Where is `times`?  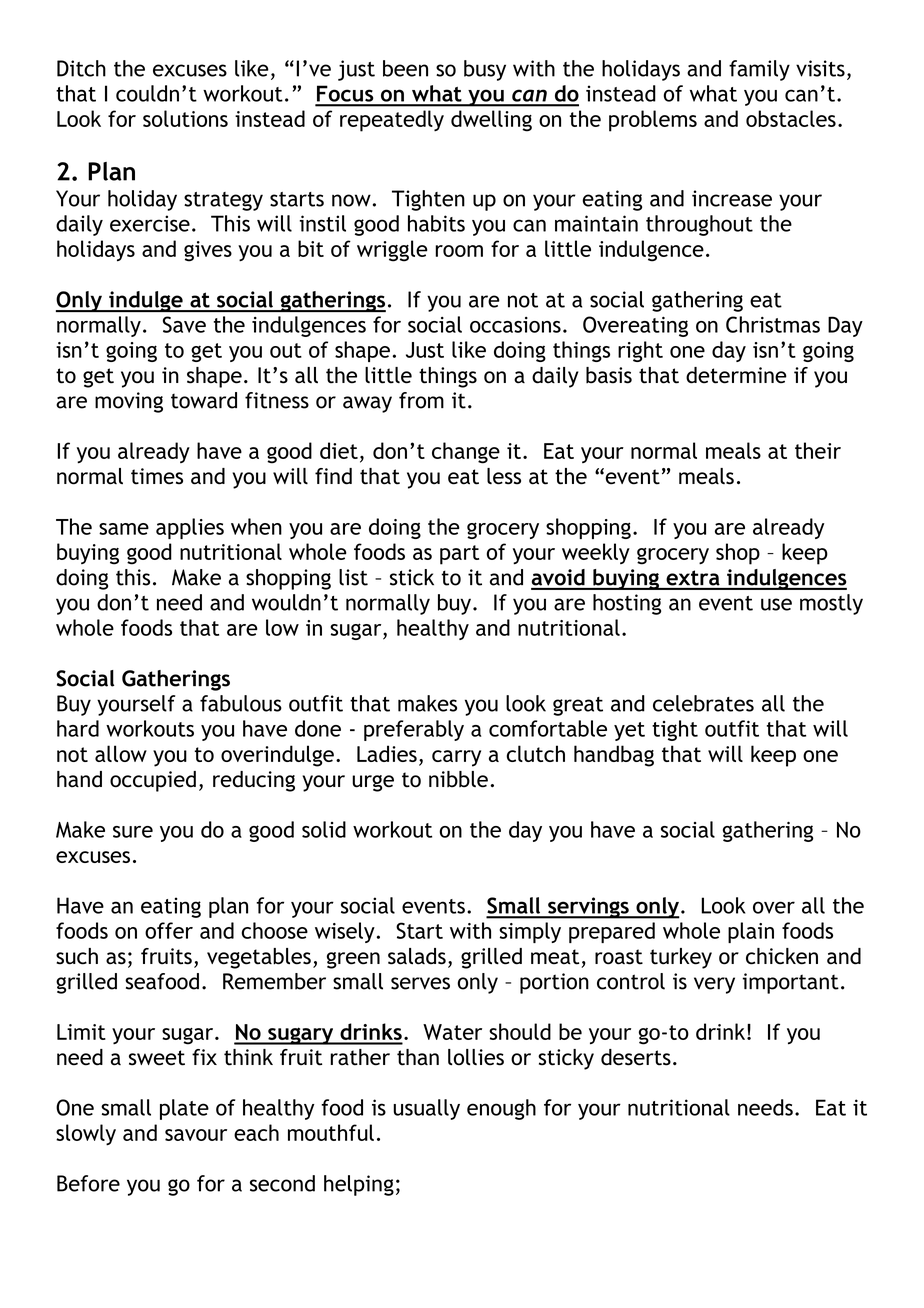 times is located at coordinates (157, 476).
